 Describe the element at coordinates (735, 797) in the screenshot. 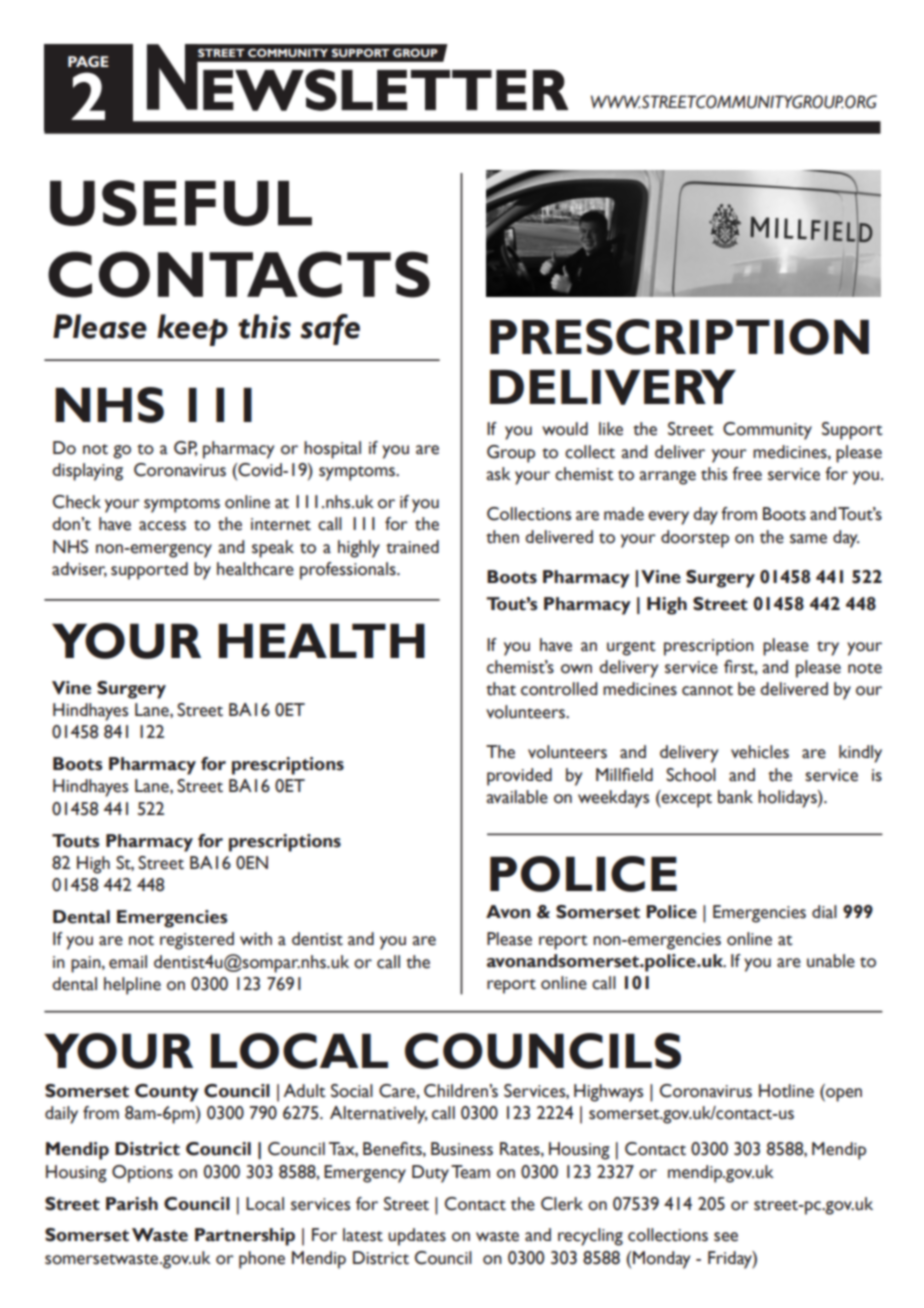

I see `bank` at that location.
